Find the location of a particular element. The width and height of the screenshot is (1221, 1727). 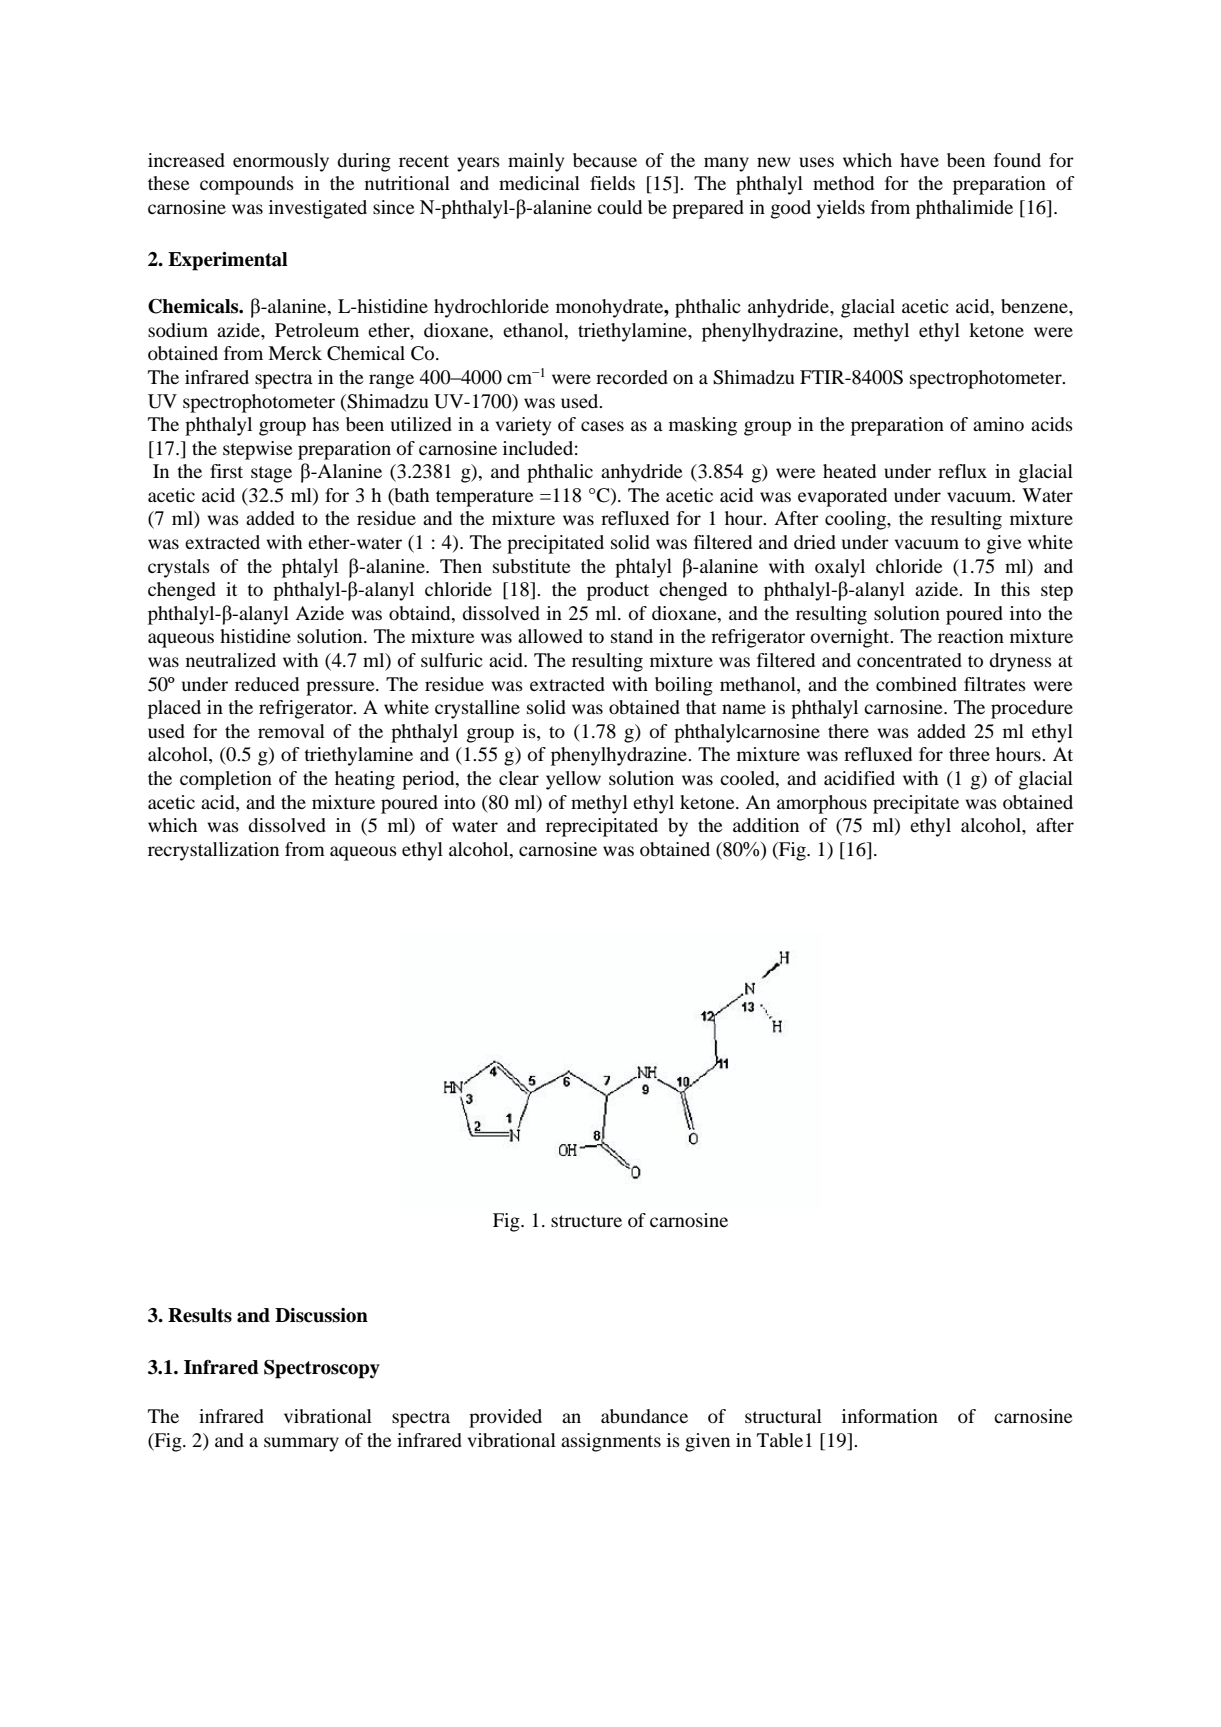

compounds is located at coordinates (247, 185).
